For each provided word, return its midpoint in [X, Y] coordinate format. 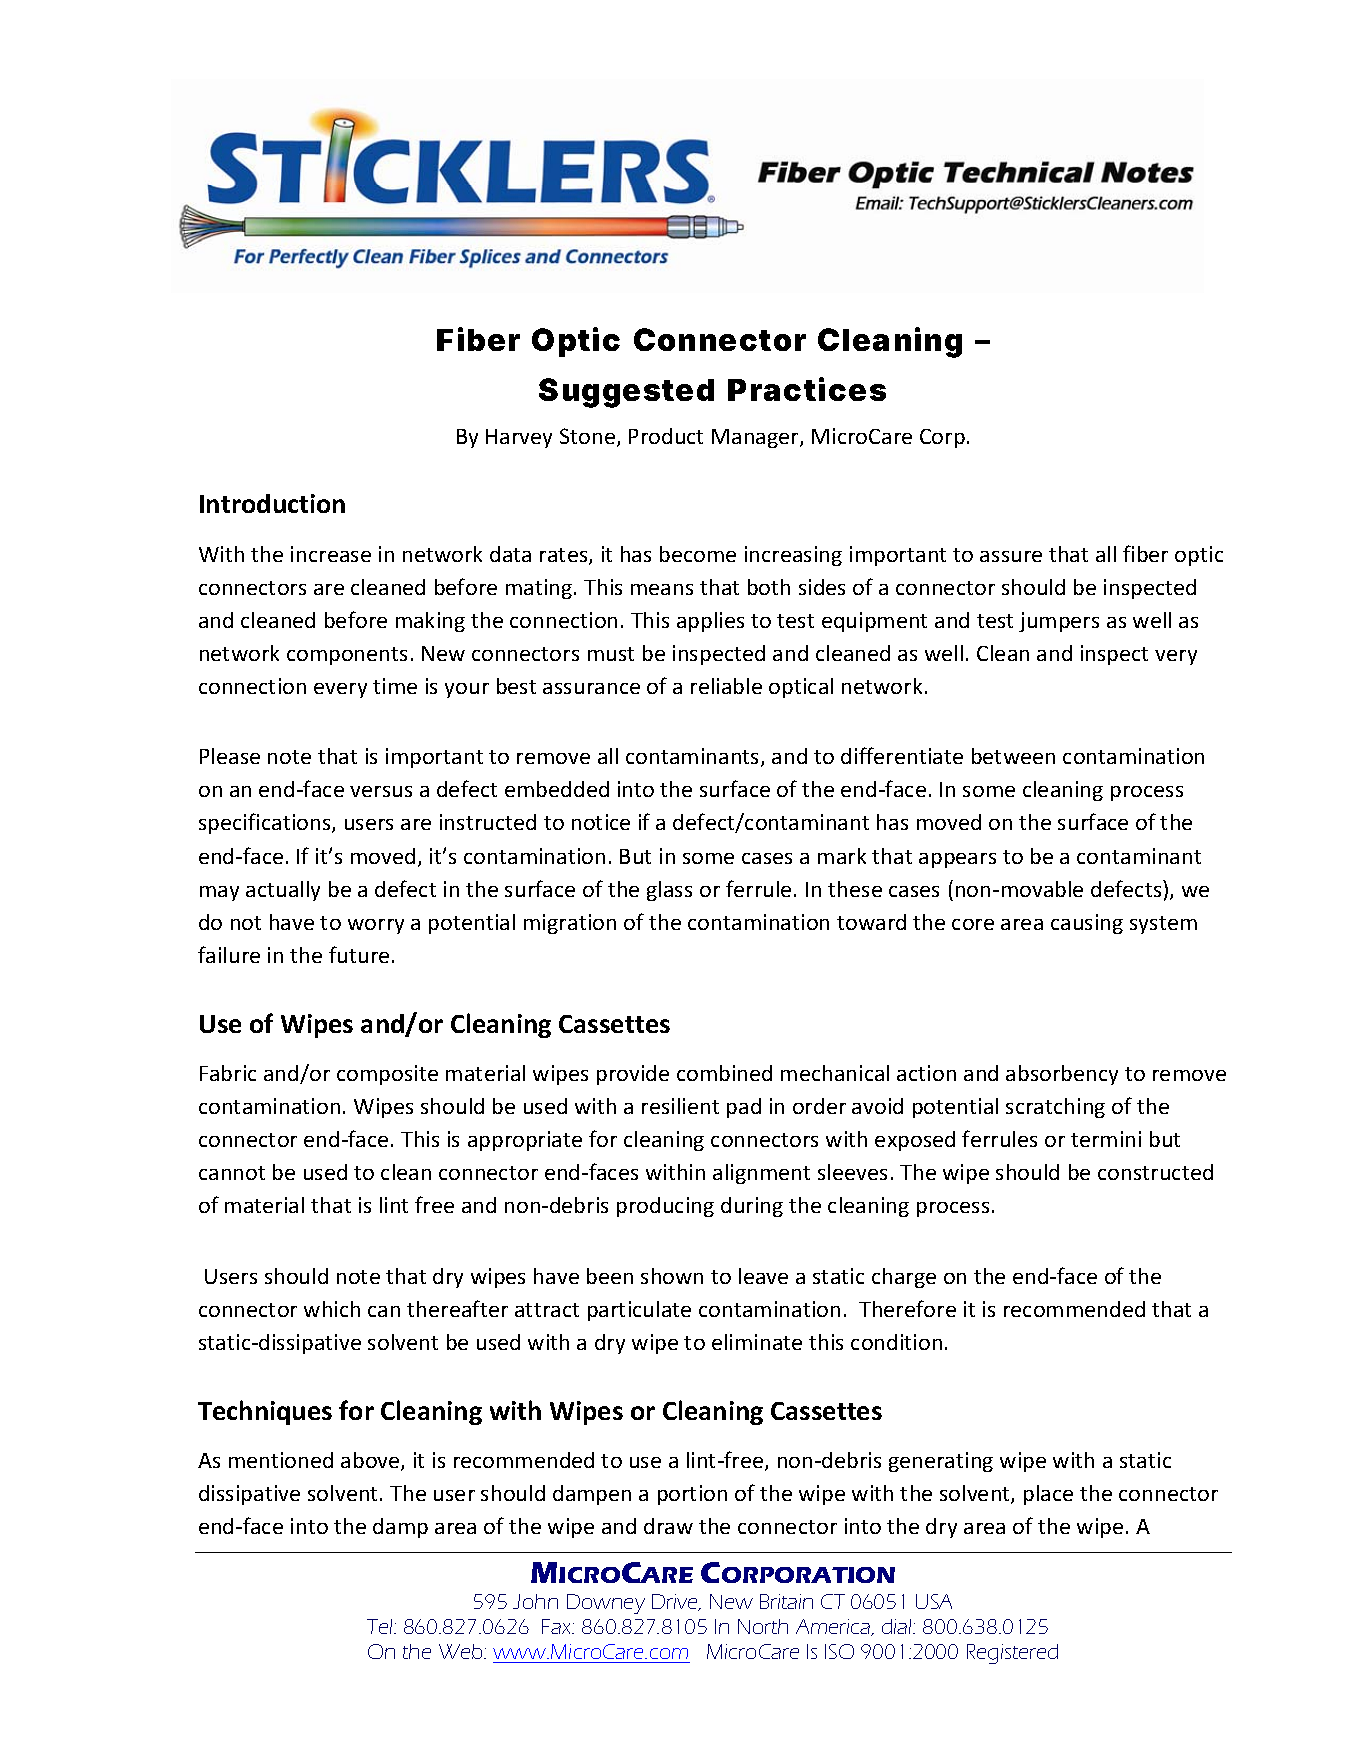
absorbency [1062, 1075]
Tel [381, 1626]
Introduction [272, 503]
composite [387, 1075]
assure [1011, 556]
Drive [676, 1602]
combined [724, 1073]
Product [666, 436]
